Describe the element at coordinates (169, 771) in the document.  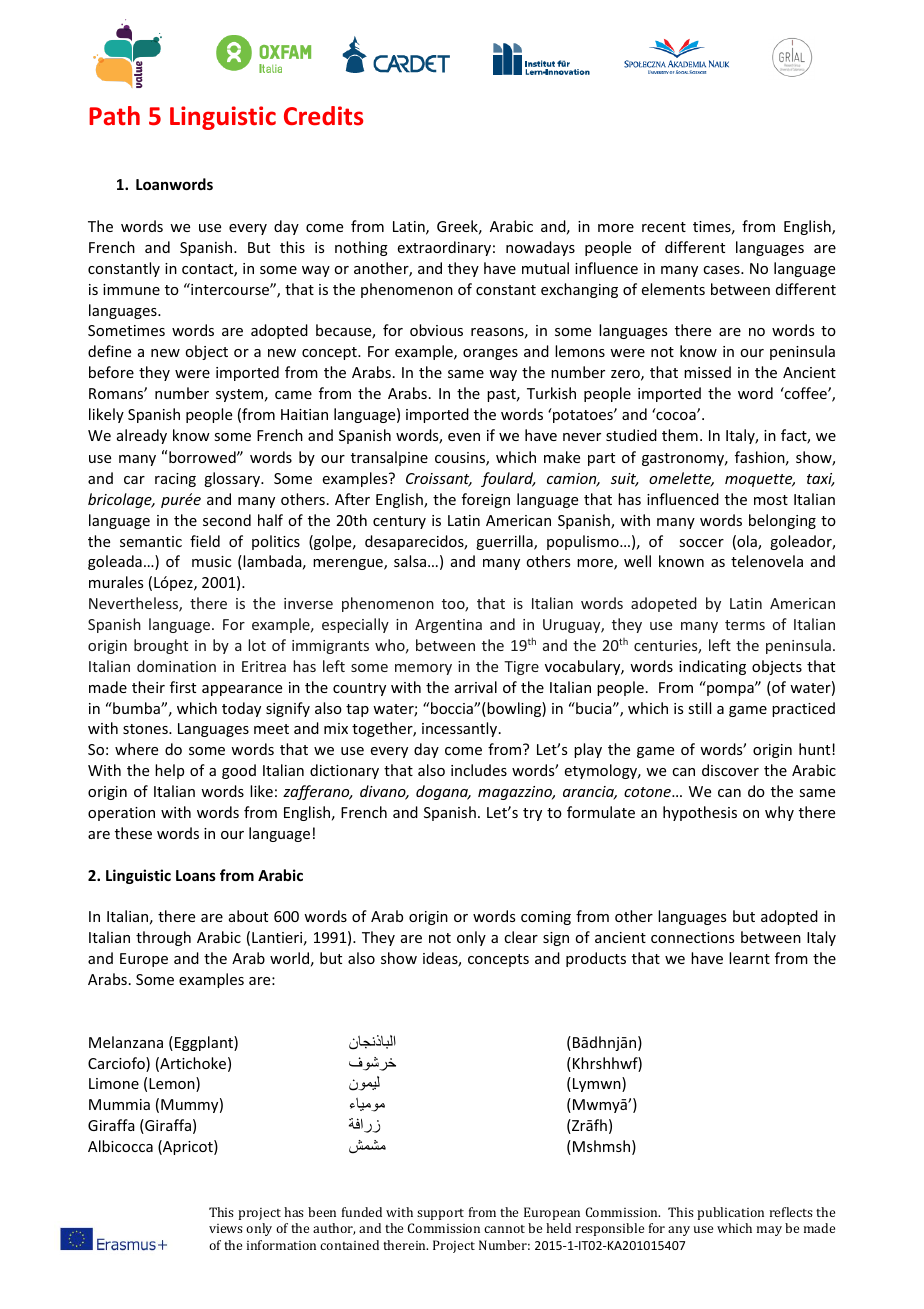
I see `help` at that location.
